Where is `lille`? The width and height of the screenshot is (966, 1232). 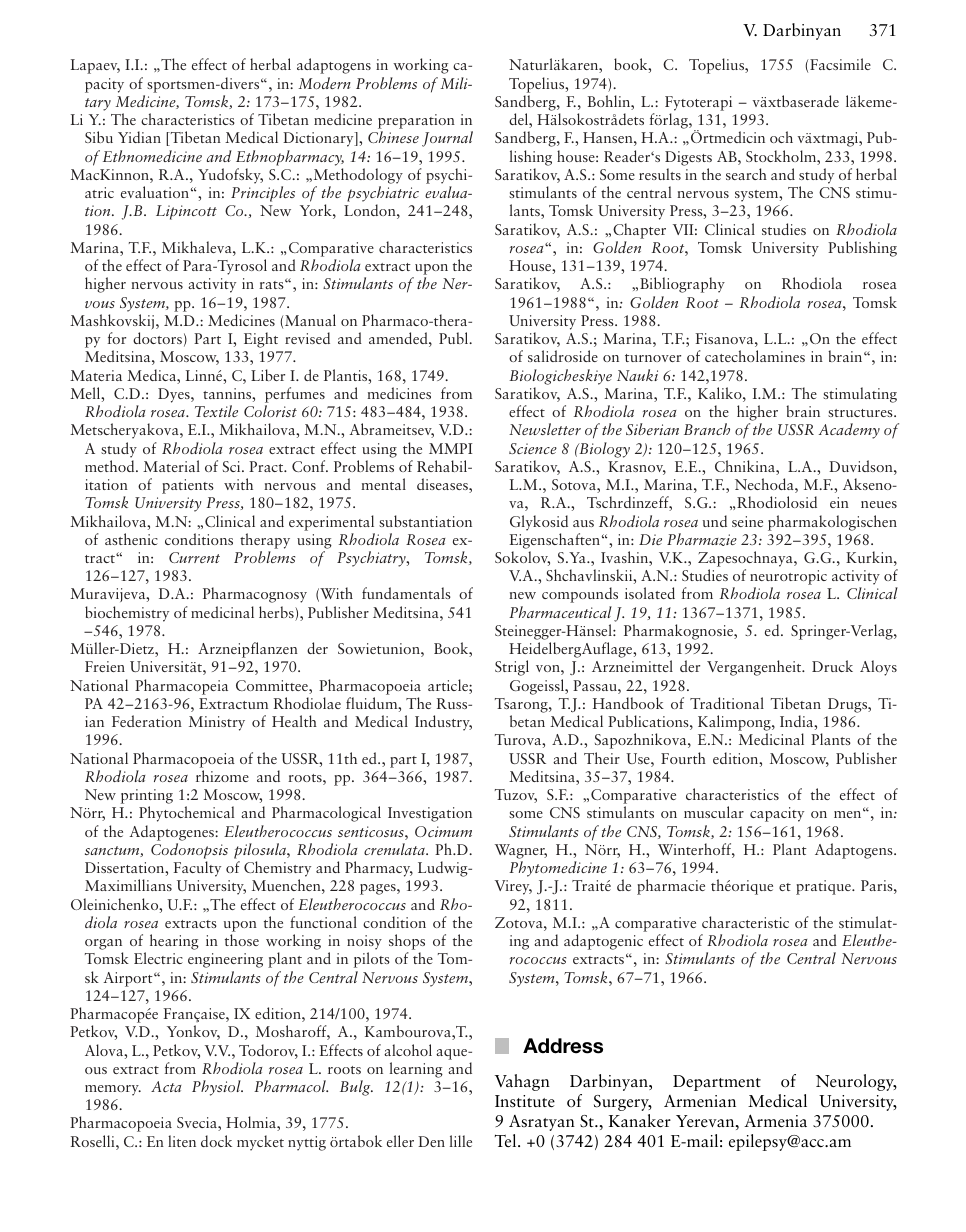 lille is located at coordinates (461, 1141).
